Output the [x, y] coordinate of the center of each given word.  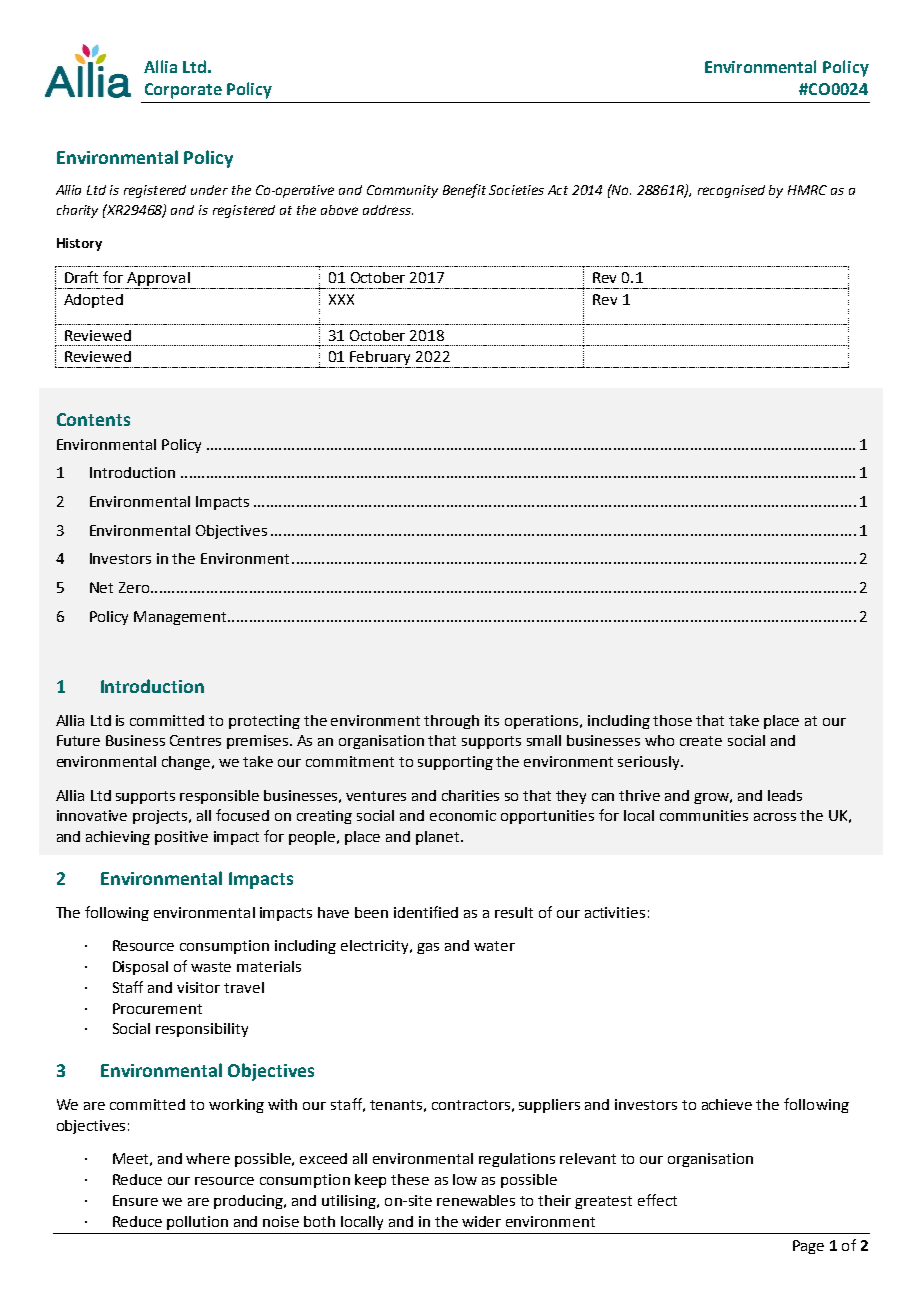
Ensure [135, 1200]
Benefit [464, 191]
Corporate [183, 91]
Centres [195, 740]
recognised [731, 191]
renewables [476, 1200]
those [672, 720]
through [451, 722]
